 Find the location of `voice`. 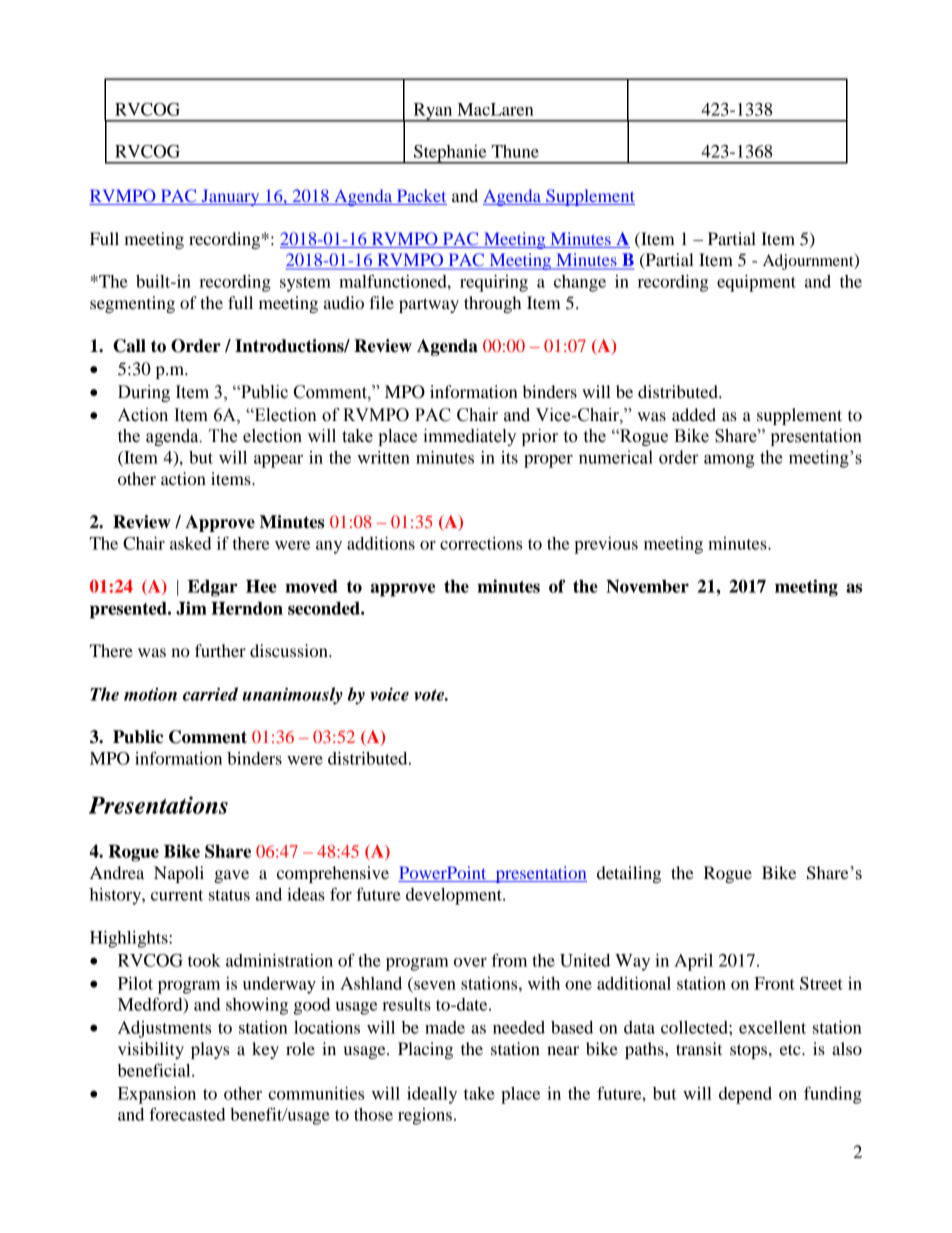

voice is located at coordinates (389, 694).
